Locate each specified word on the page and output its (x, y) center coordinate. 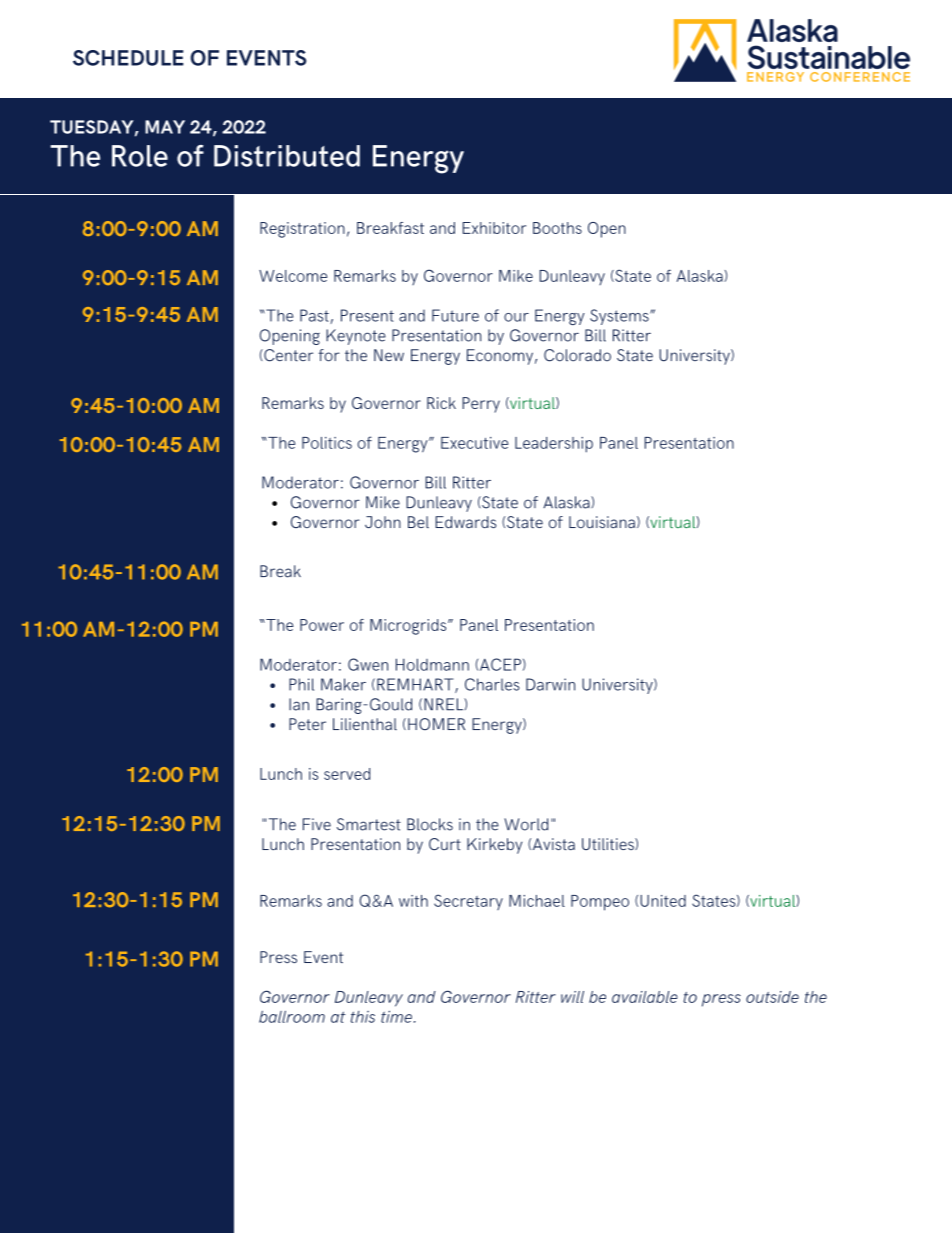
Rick (441, 403)
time (398, 1017)
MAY (165, 127)
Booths (557, 228)
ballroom (292, 1017)
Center (287, 355)
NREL (444, 704)
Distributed (287, 156)
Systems (620, 317)
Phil (301, 684)
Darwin (550, 684)
